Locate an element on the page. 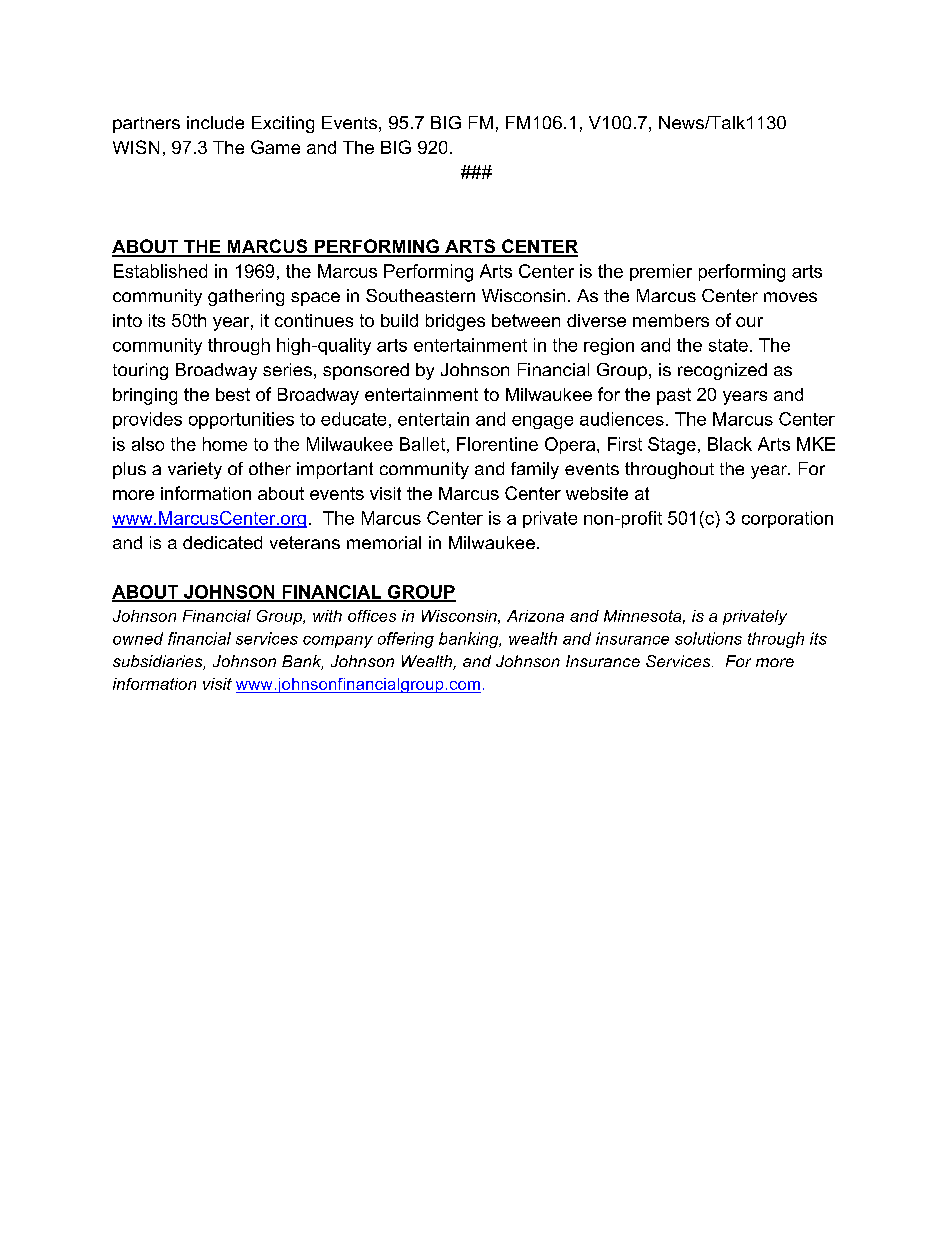 This page has width=952, height=1233. Southeastern is located at coordinates (420, 295).
